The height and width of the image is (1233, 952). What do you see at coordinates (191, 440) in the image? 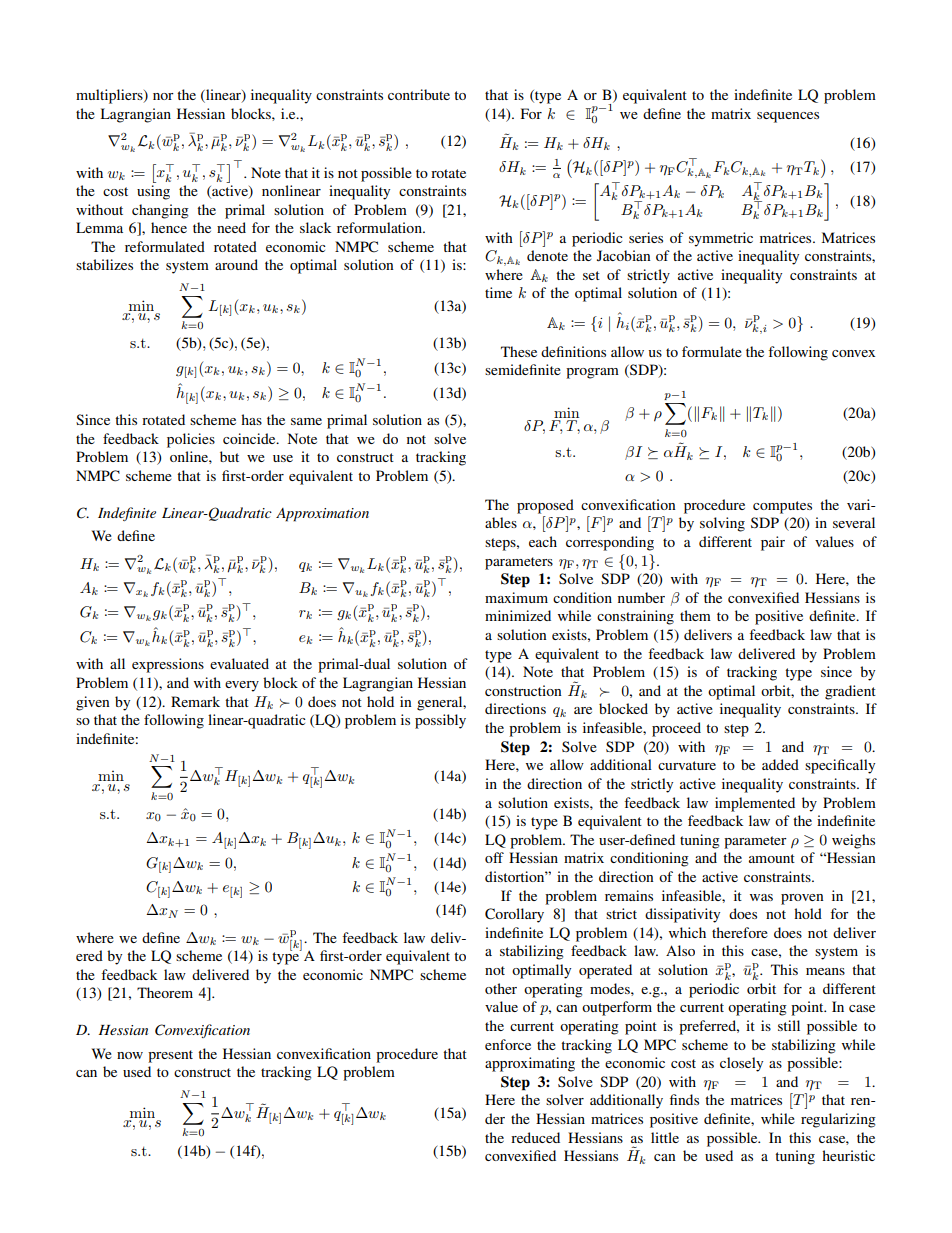
I see `policies` at bounding box center [191, 440].
